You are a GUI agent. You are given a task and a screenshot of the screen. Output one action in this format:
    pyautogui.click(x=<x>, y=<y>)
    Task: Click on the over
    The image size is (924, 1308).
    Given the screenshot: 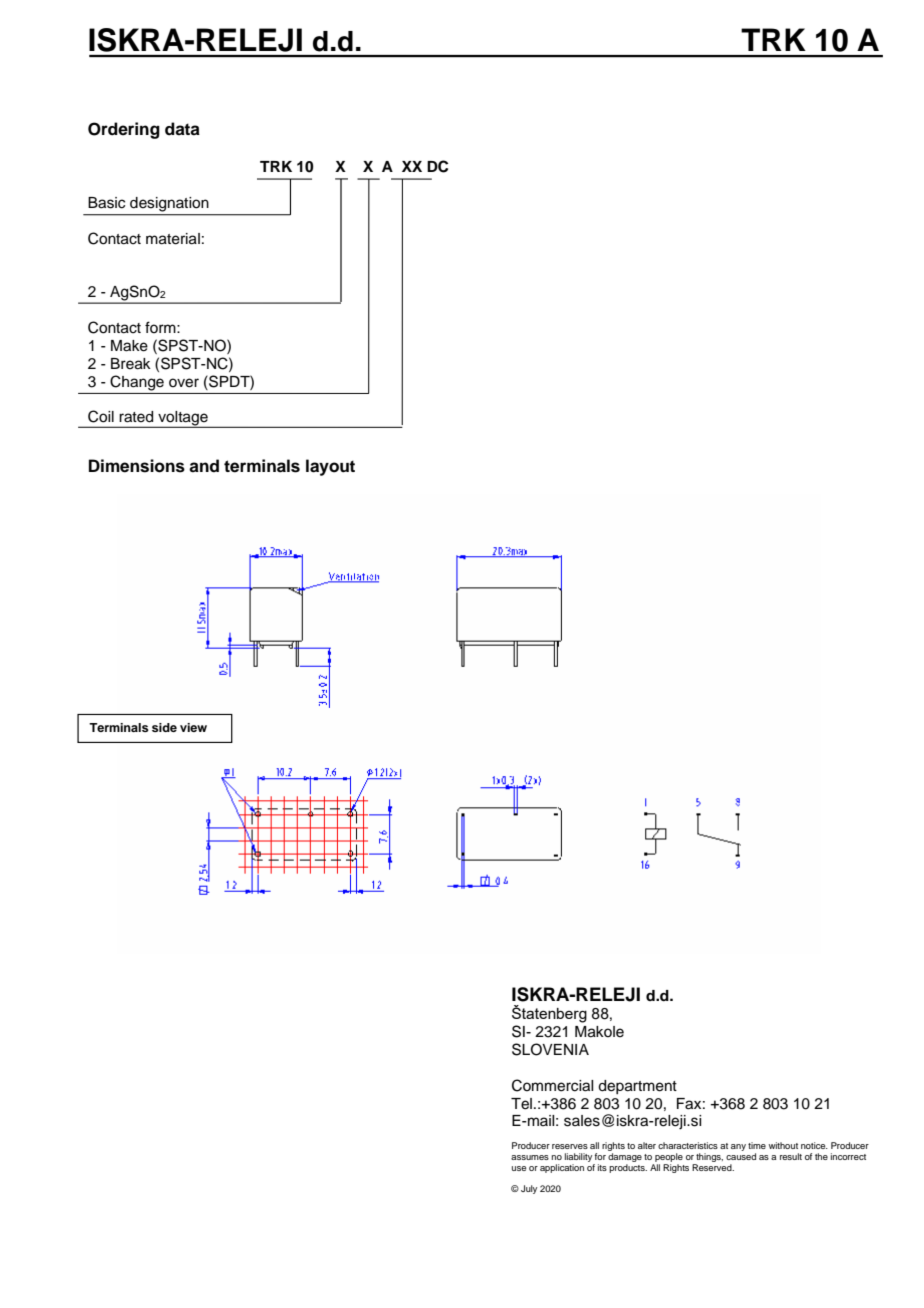 What is the action you would take?
    pyautogui.click(x=184, y=383)
